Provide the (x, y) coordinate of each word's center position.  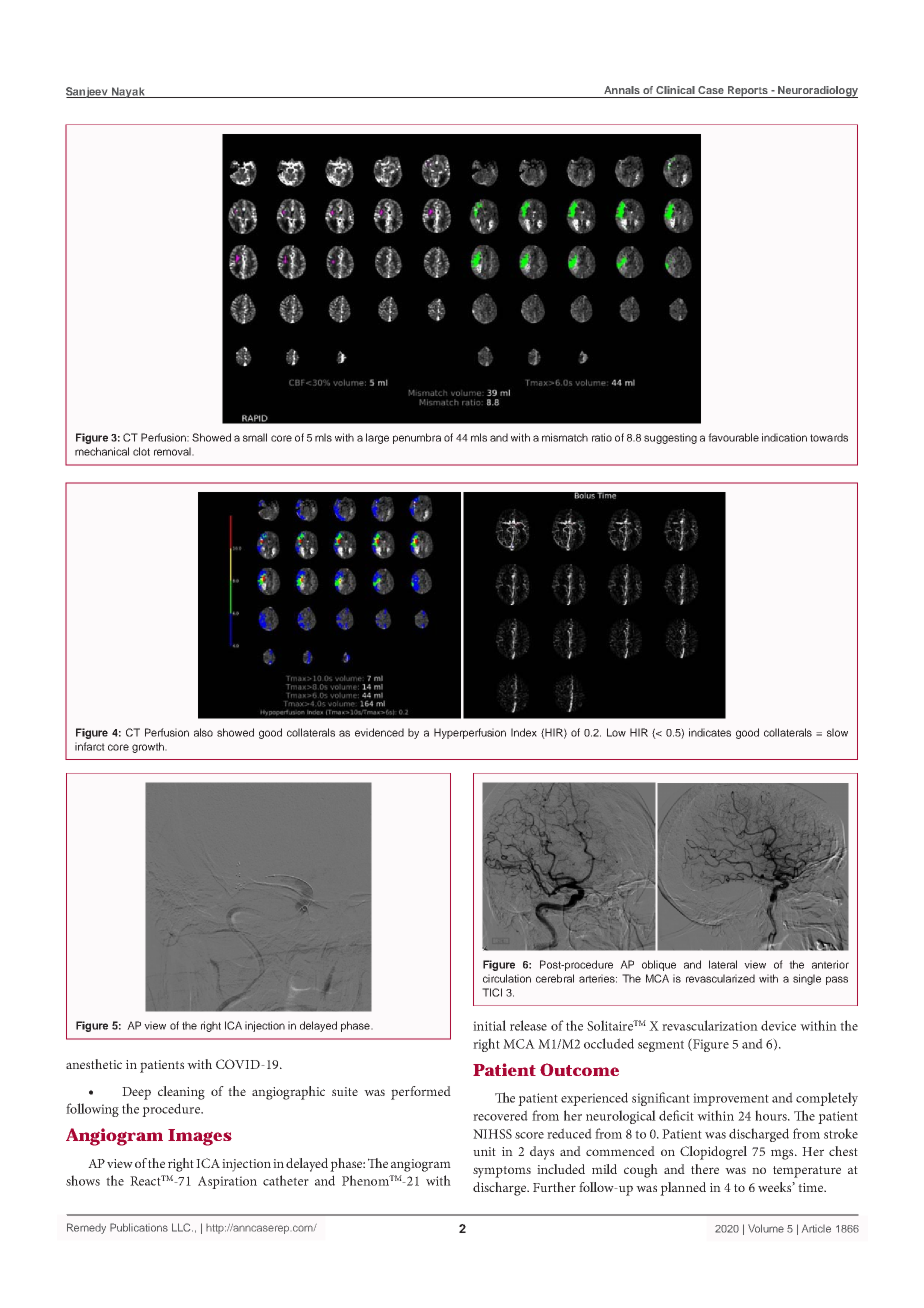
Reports (747, 92)
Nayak (128, 92)
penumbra (417, 438)
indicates (710, 732)
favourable (733, 437)
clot (141, 451)
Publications (139, 1227)
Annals (622, 90)
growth (149, 747)
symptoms (502, 1172)
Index (524, 732)
